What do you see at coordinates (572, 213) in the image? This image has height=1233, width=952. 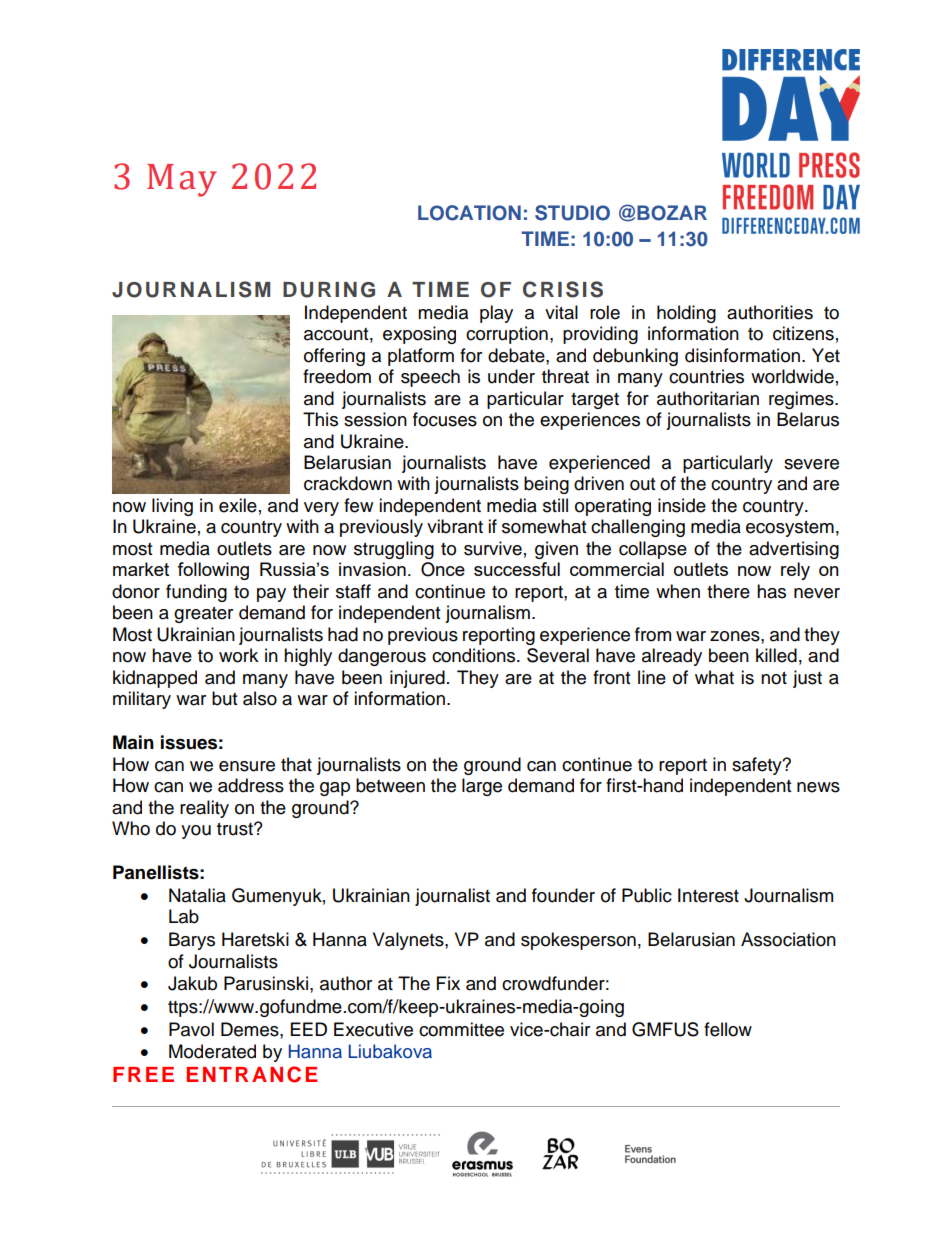 I see `STUDIO` at bounding box center [572, 213].
